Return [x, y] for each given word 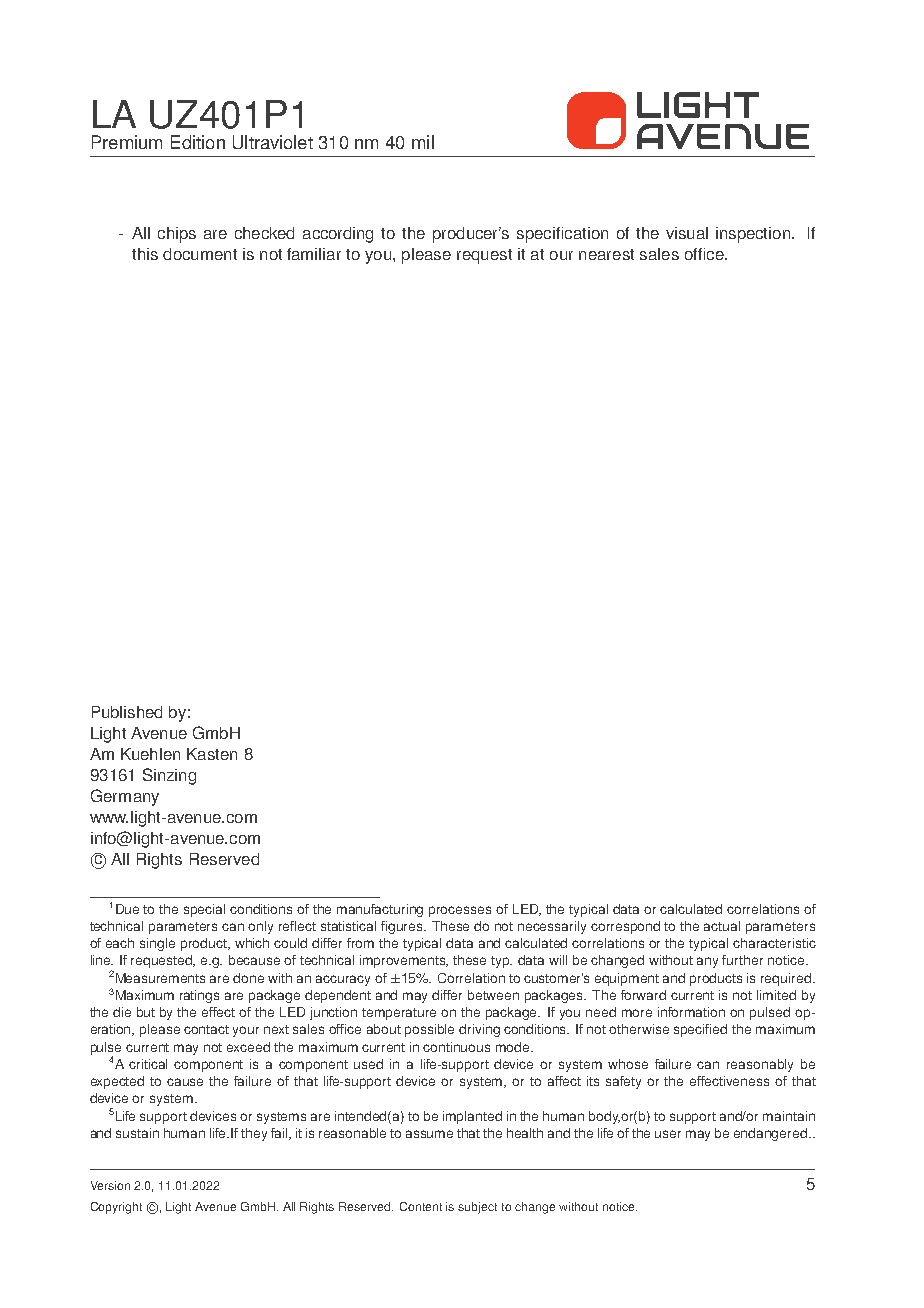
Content [421, 1206]
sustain [137, 1133]
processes [460, 911]
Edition [198, 142]
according [338, 235]
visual [687, 233]
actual [722, 926]
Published [127, 712]
